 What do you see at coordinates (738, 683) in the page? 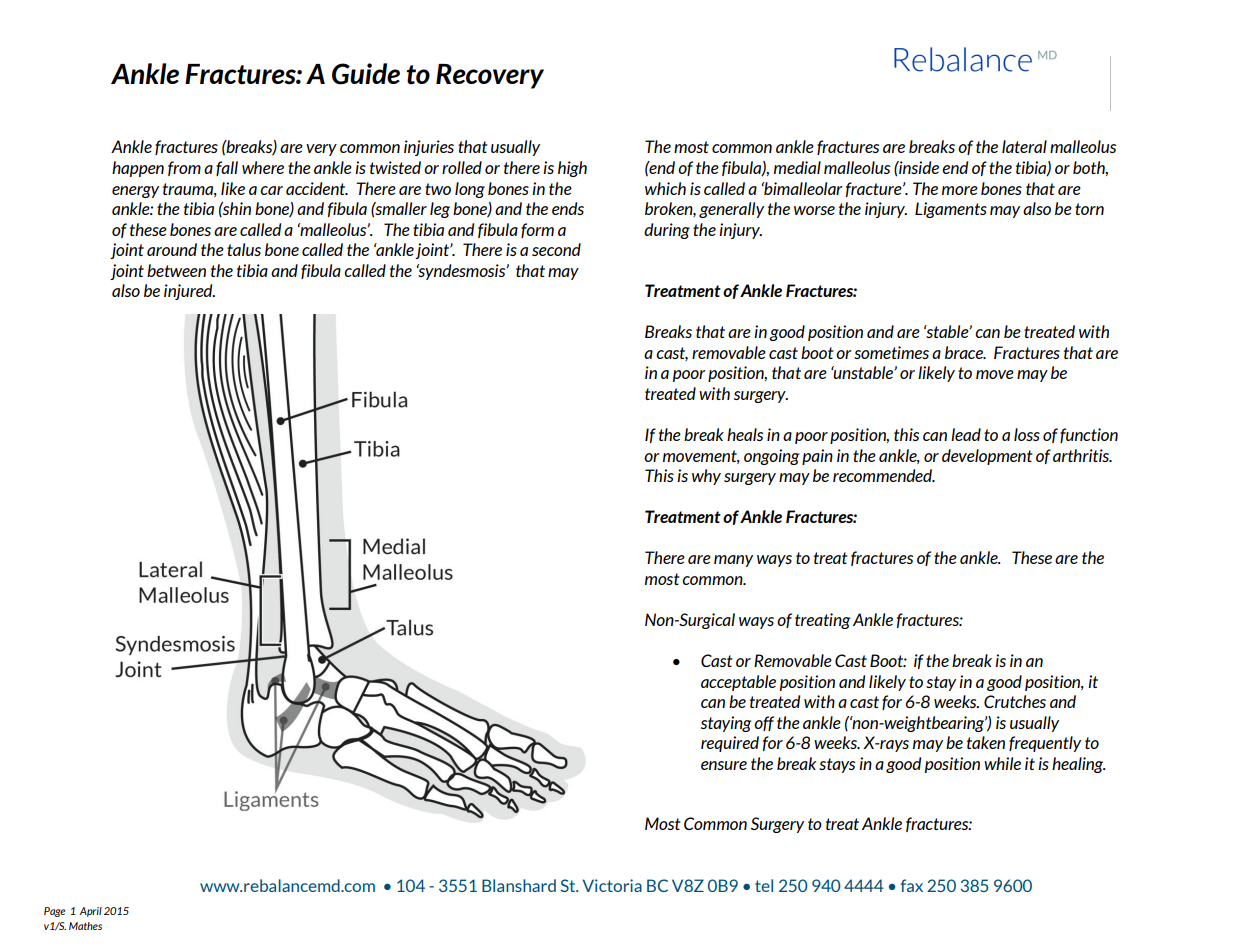
I see `acceptable` at bounding box center [738, 683].
